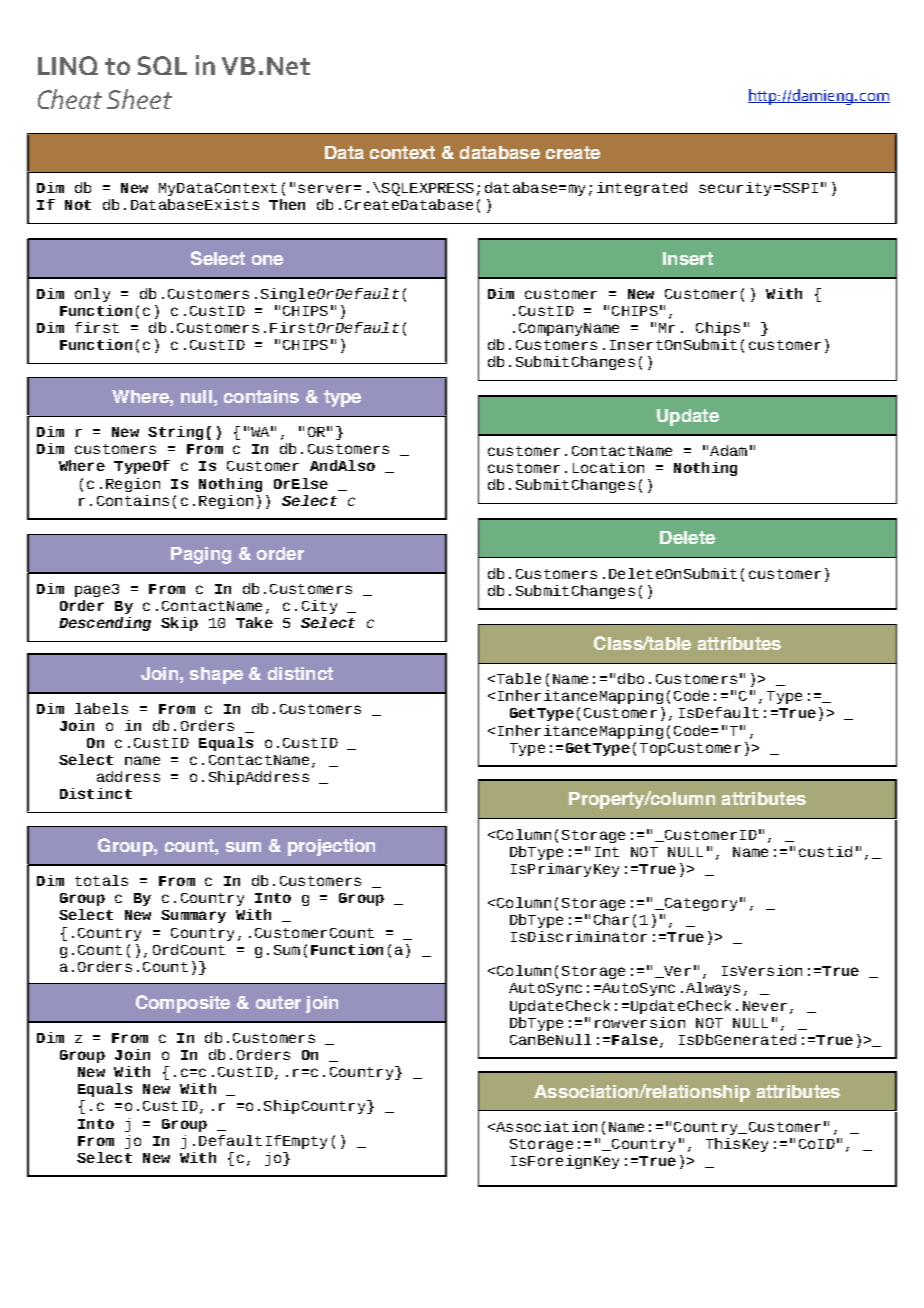 Image resolution: width=924 pixels, height=1308 pixels. What do you see at coordinates (92, 295) in the screenshot?
I see `only` at bounding box center [92, 295].
